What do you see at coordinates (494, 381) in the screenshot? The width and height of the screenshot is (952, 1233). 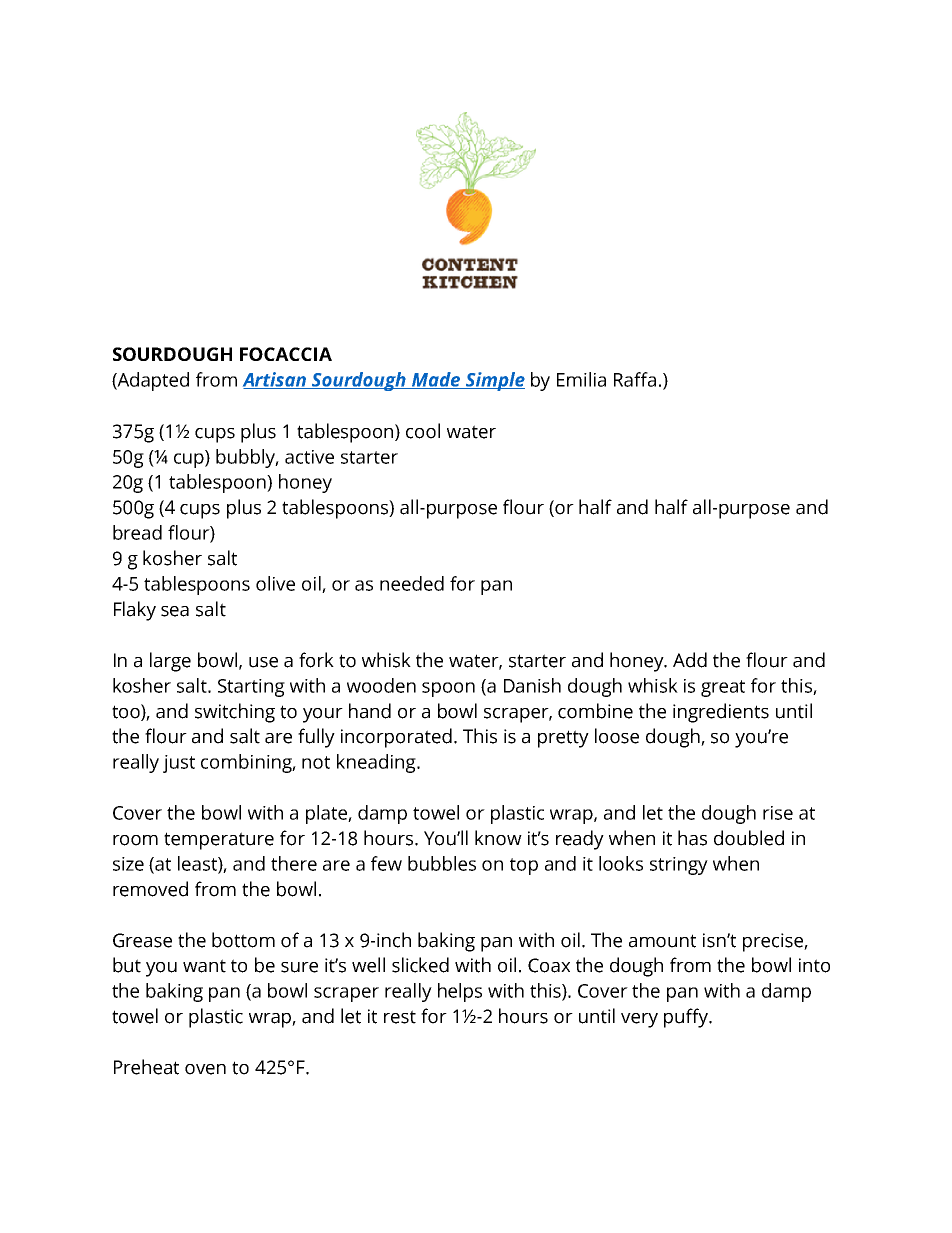 I see `Simple` at bounding box center [494, 381].
